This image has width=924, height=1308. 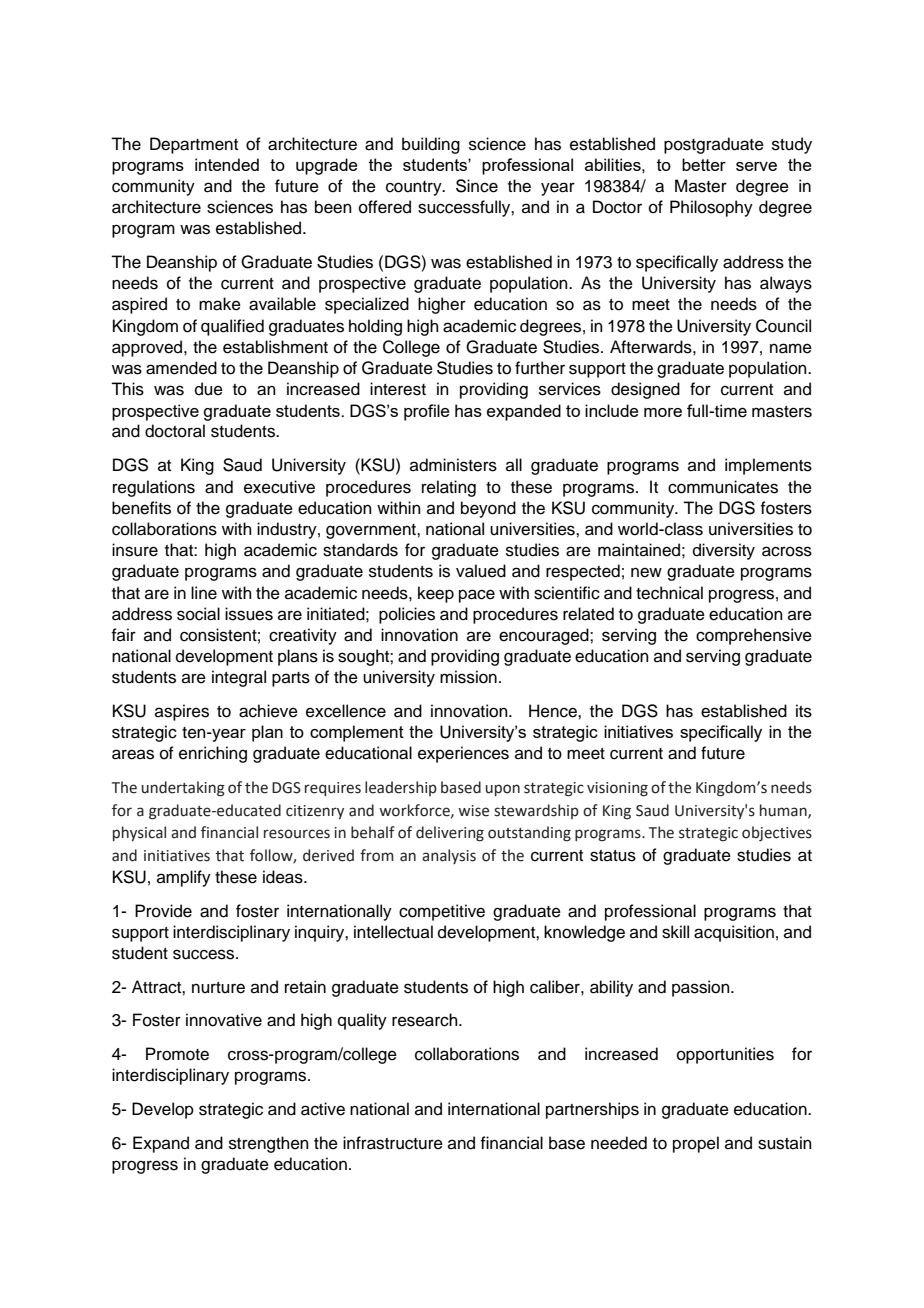 What do you see at coordinates (754, 636) in the image?
I see `comprehensive` at bounding box center [754, 636].
